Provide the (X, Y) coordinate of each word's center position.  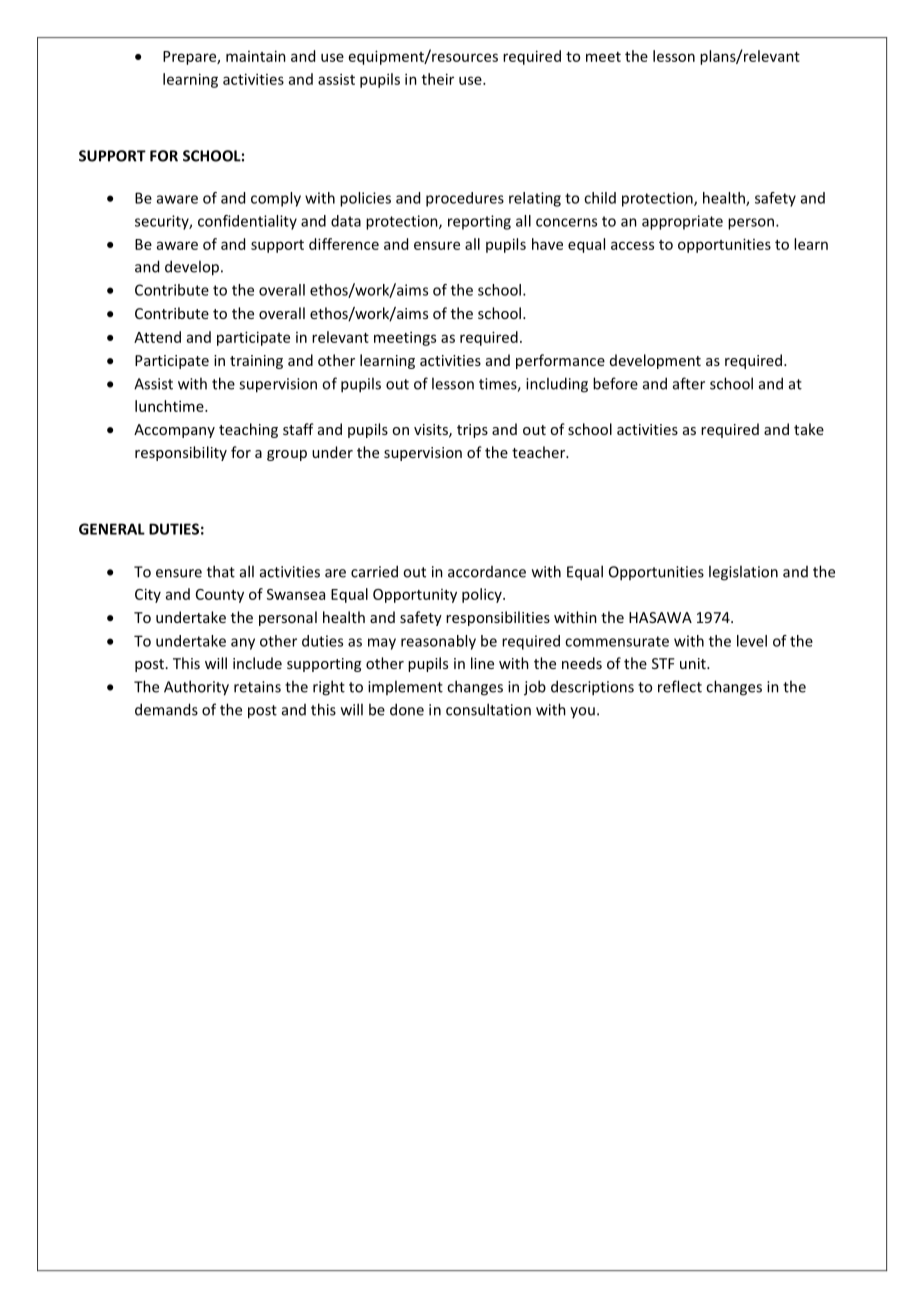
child (600, 198)
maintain (256, 56)
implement (405, 687)
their (438, 79)
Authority (196, 688)
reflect (680, 686)
